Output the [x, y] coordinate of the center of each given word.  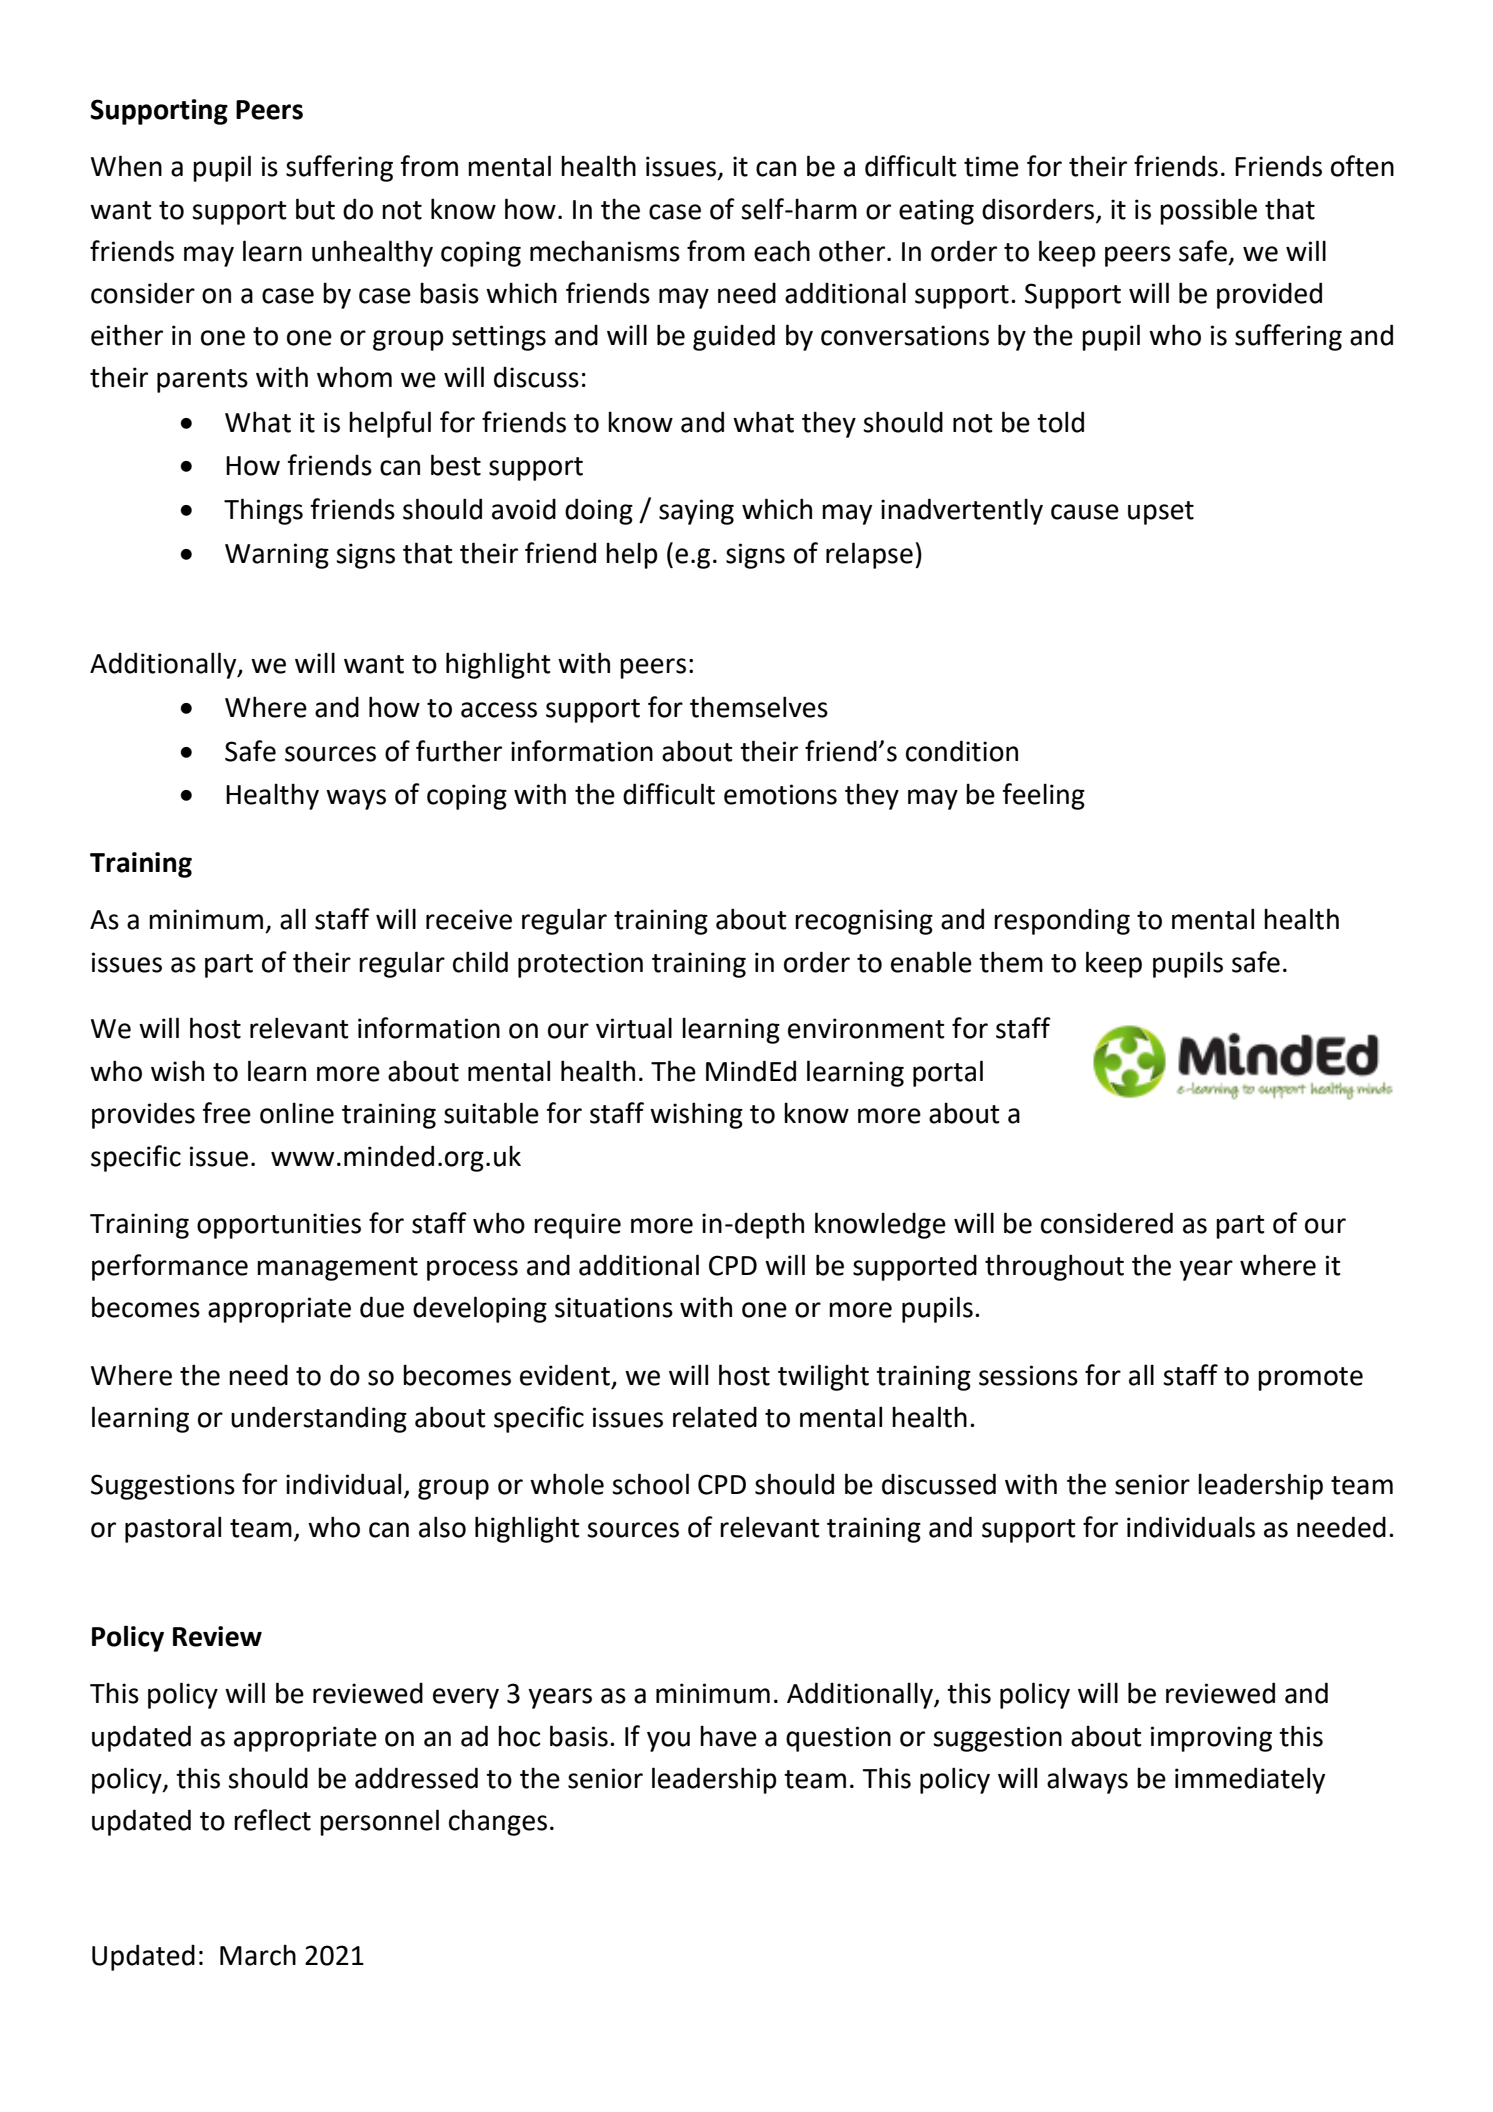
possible [1208, 211]
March [258, 1955]
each [782, 251]
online [297, 1113]
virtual [634, 1028]
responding [1062, 921]
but [315, 209]
